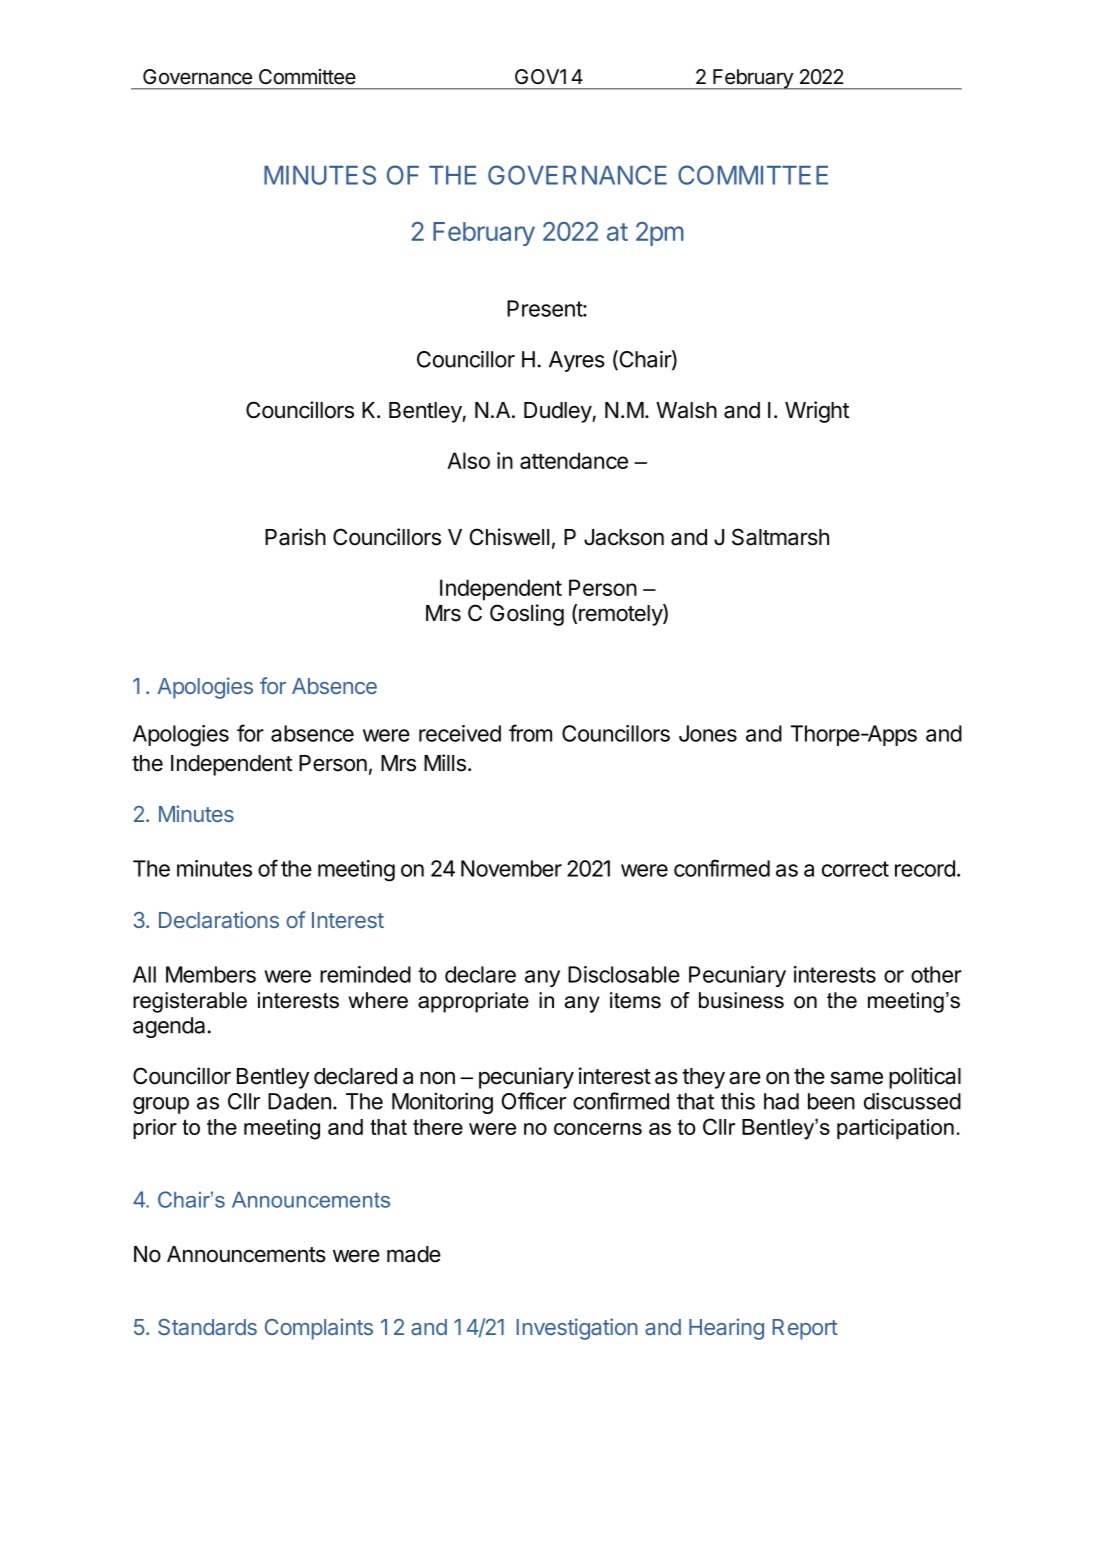 The height and width of the image is (1548, 1094). Describe the element at coordinates (295, 537) in the image. I see `Parish` at that location.
